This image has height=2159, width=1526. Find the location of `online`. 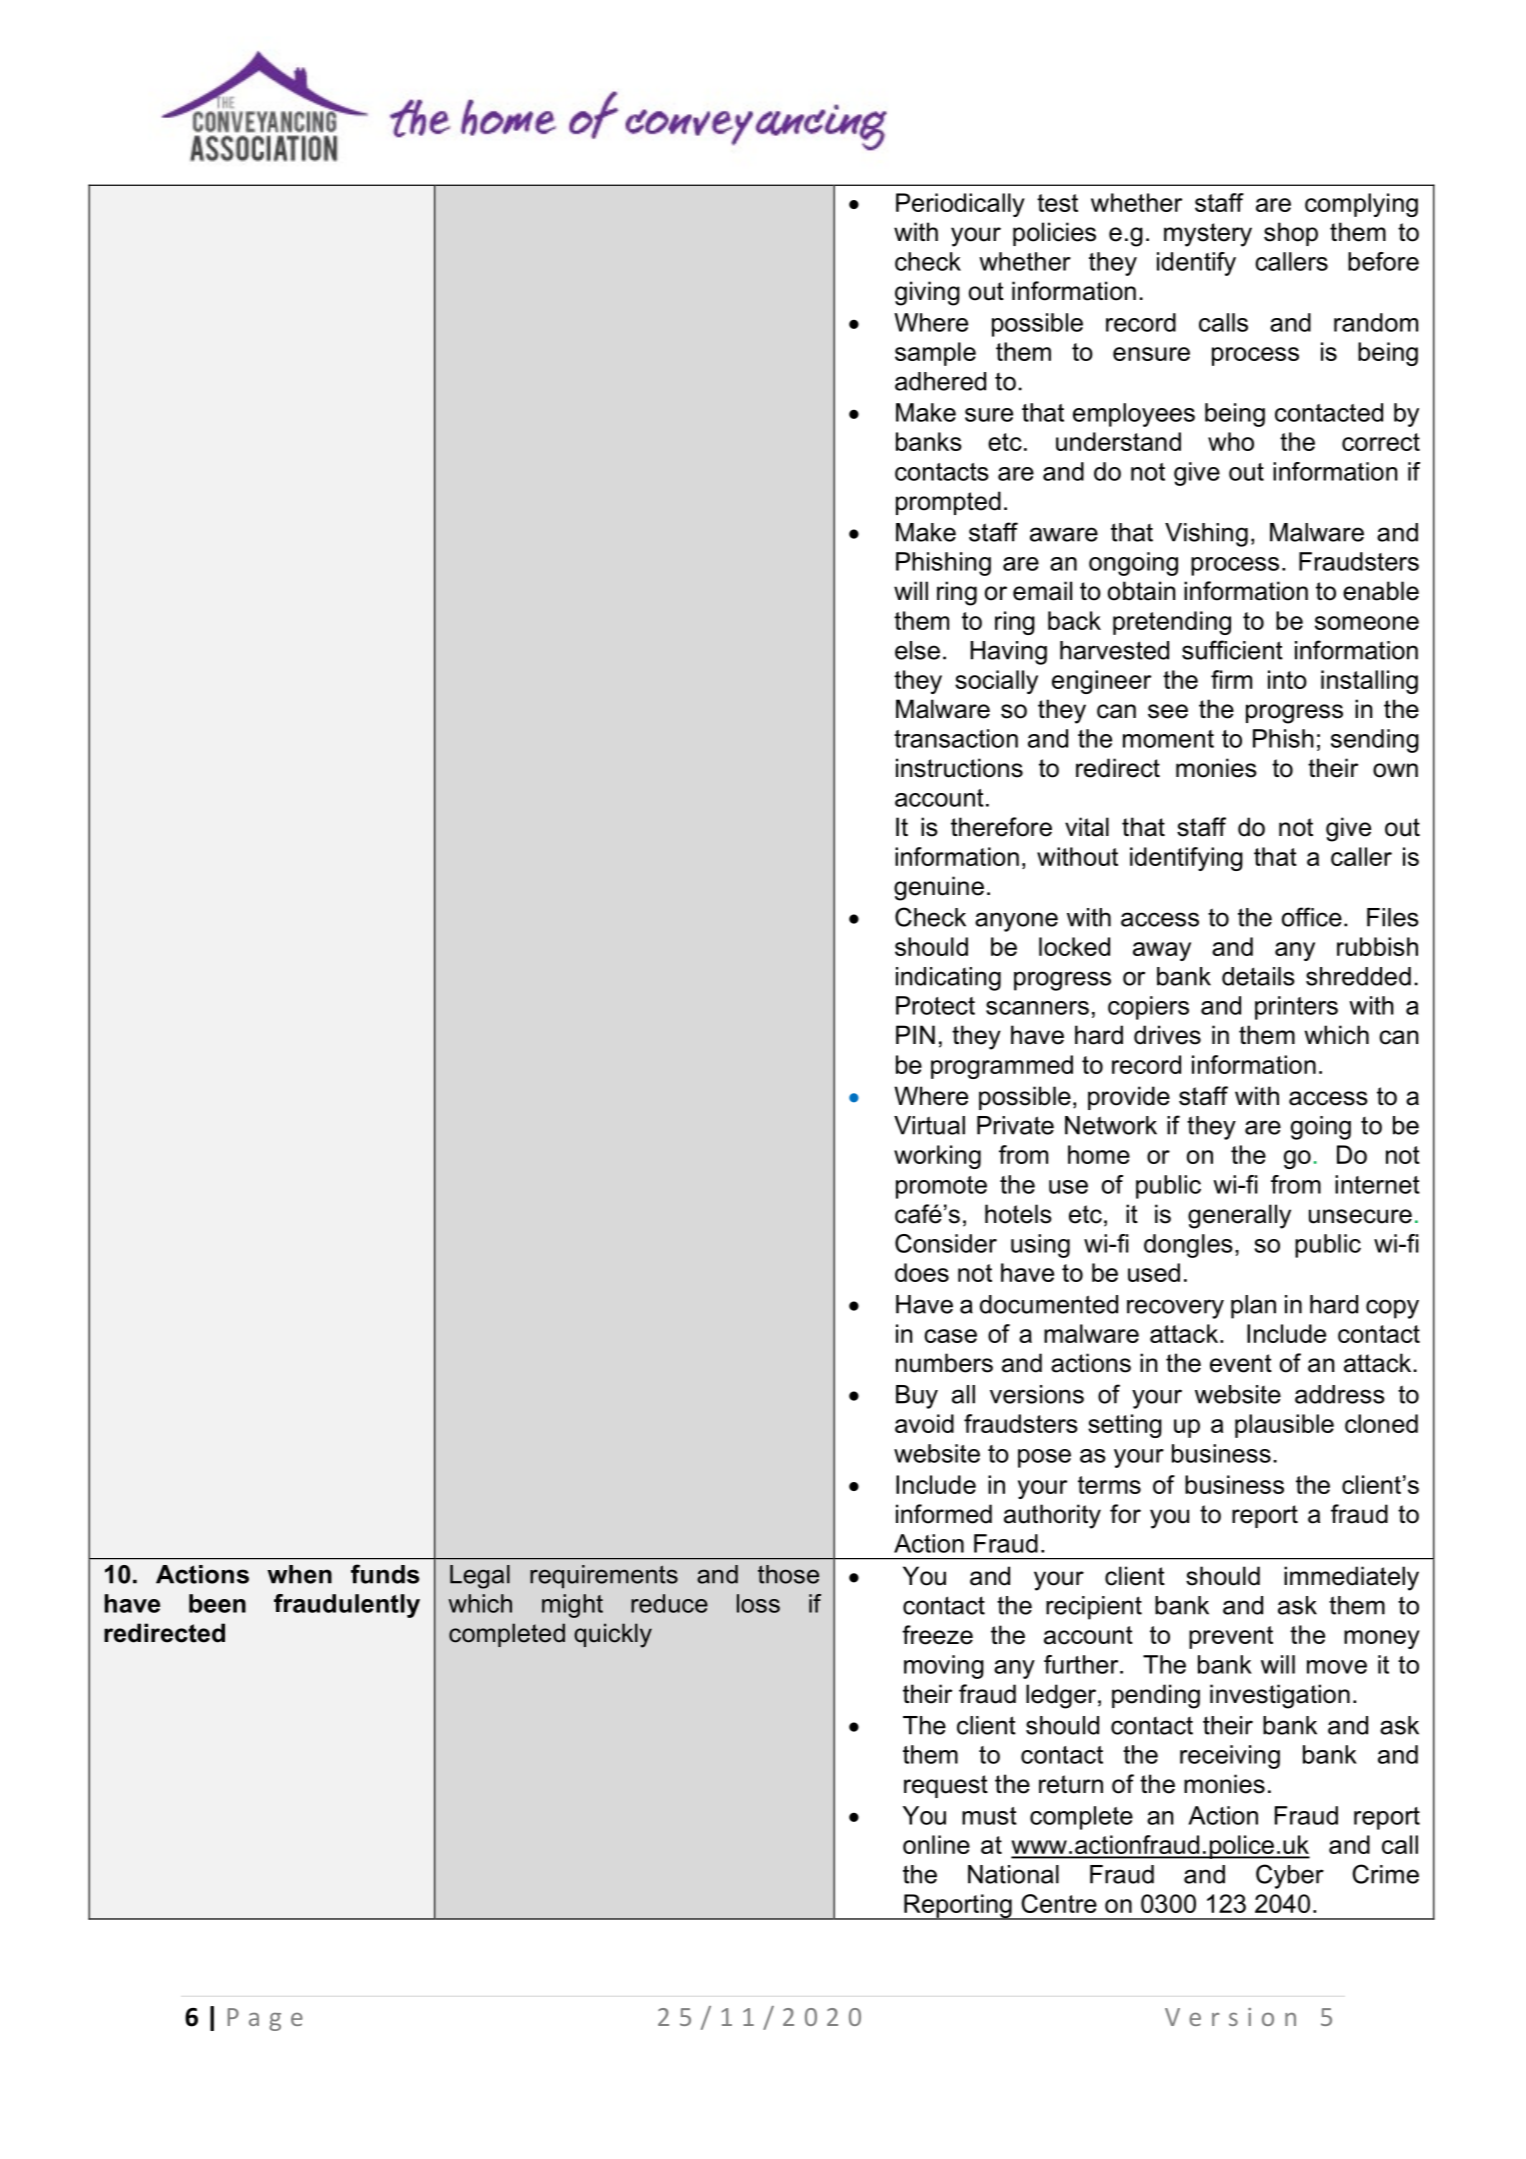

online is located at coordinates (936, 1844).
